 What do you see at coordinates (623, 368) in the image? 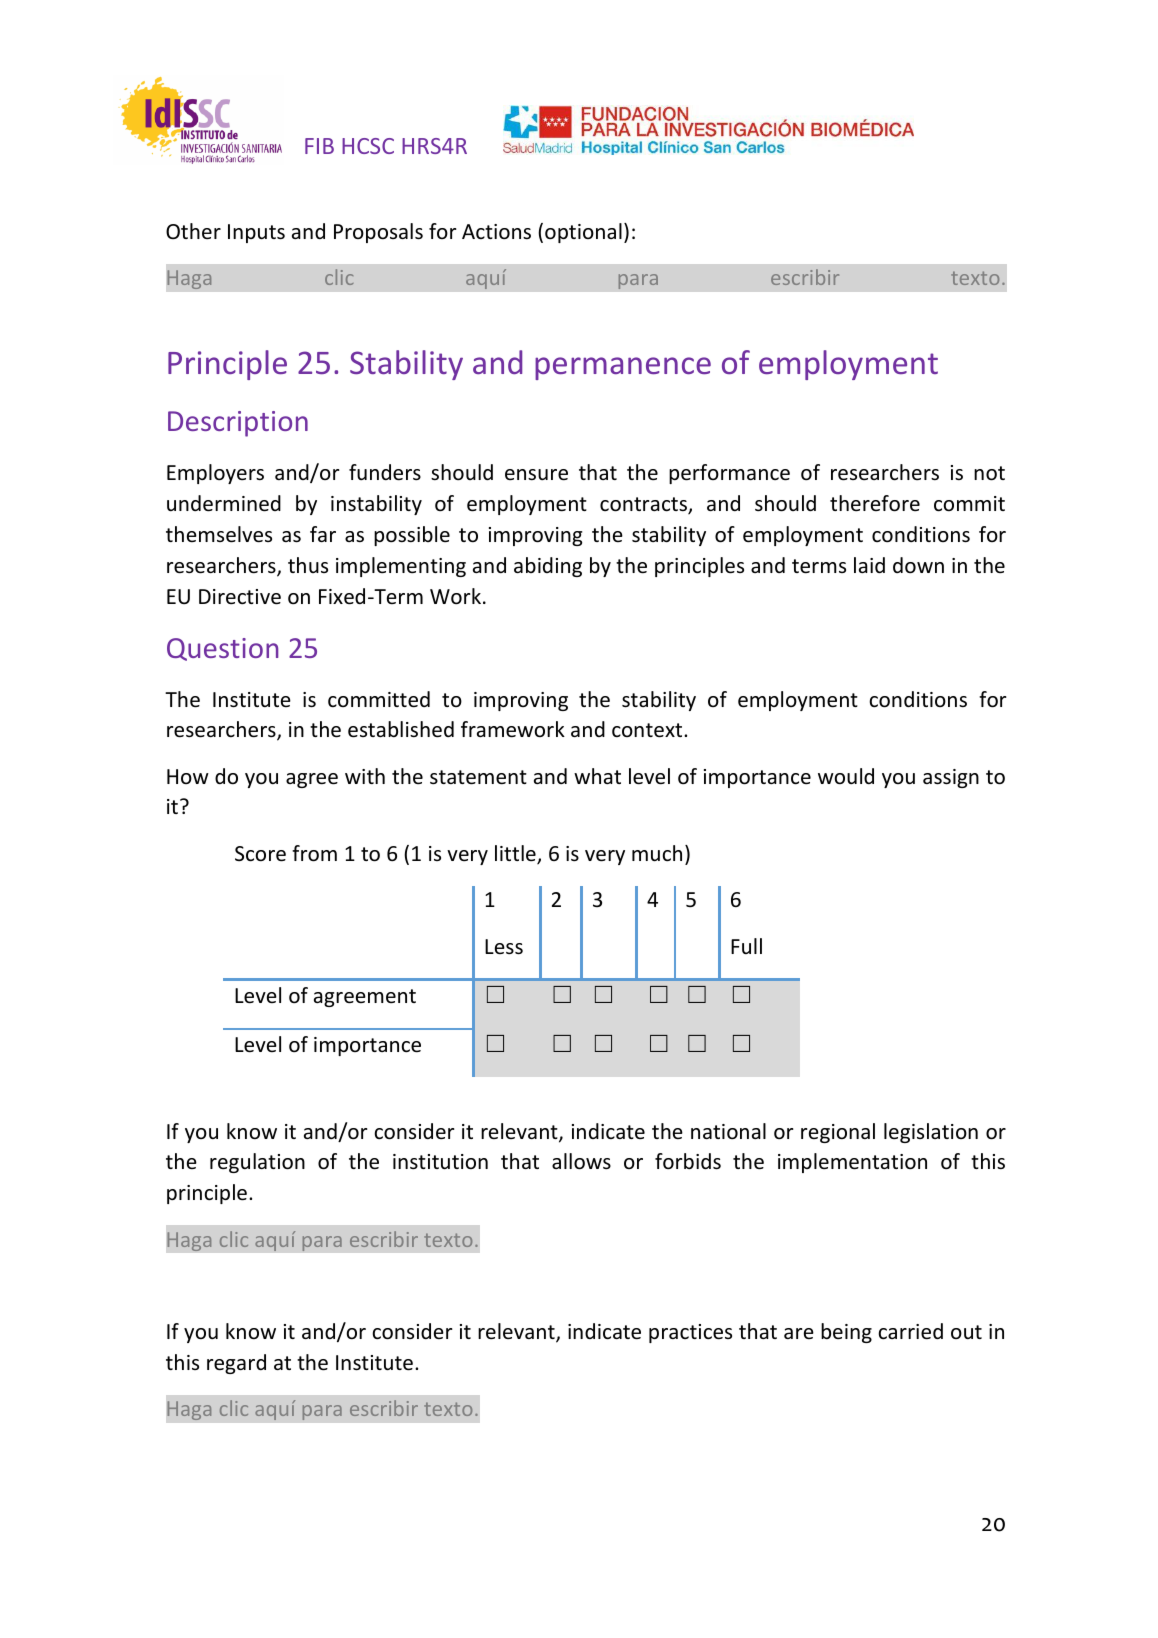
I see `permanence` at bounding box center [623, 368].
